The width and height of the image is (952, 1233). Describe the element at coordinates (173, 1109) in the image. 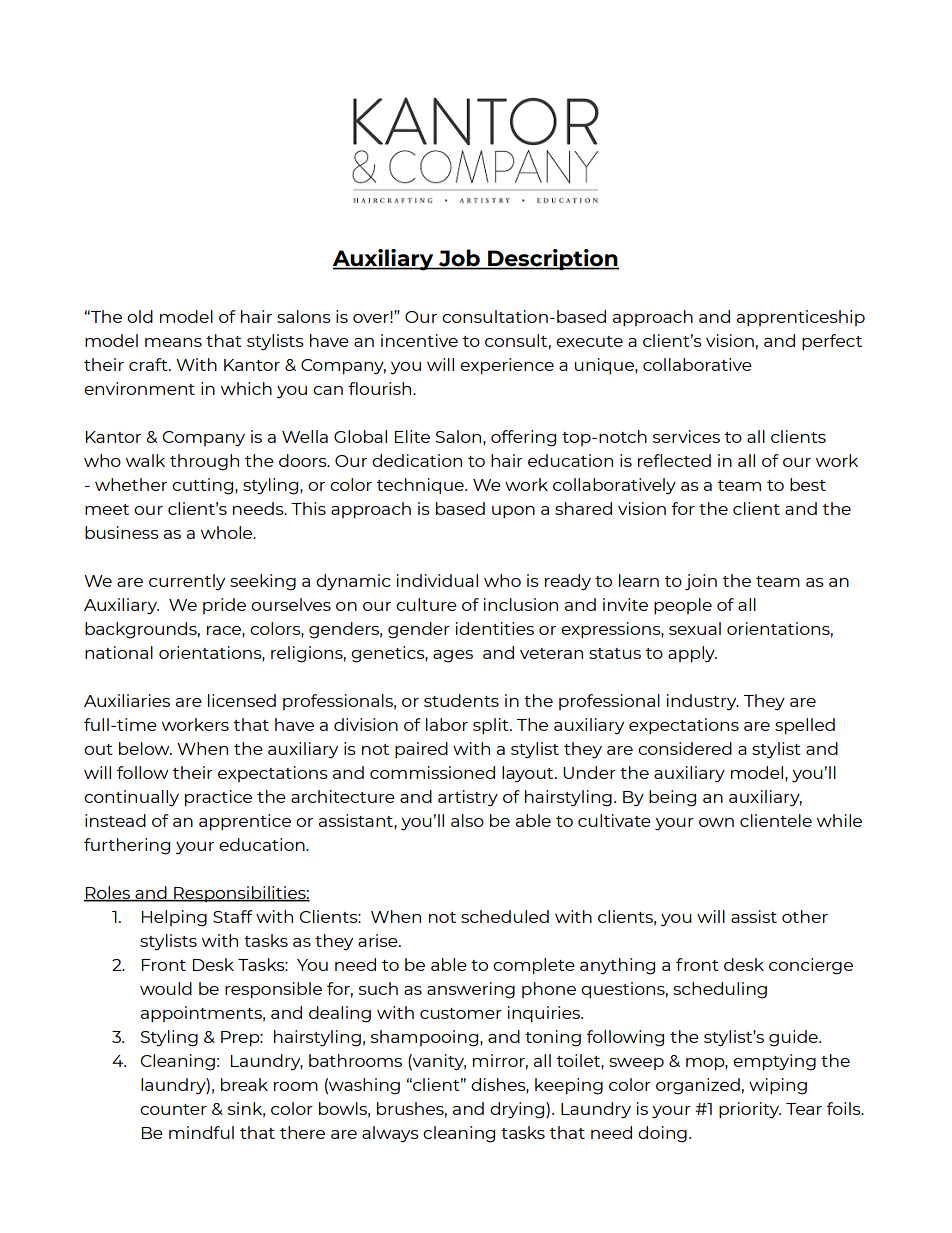

I see `counter` at that location.
